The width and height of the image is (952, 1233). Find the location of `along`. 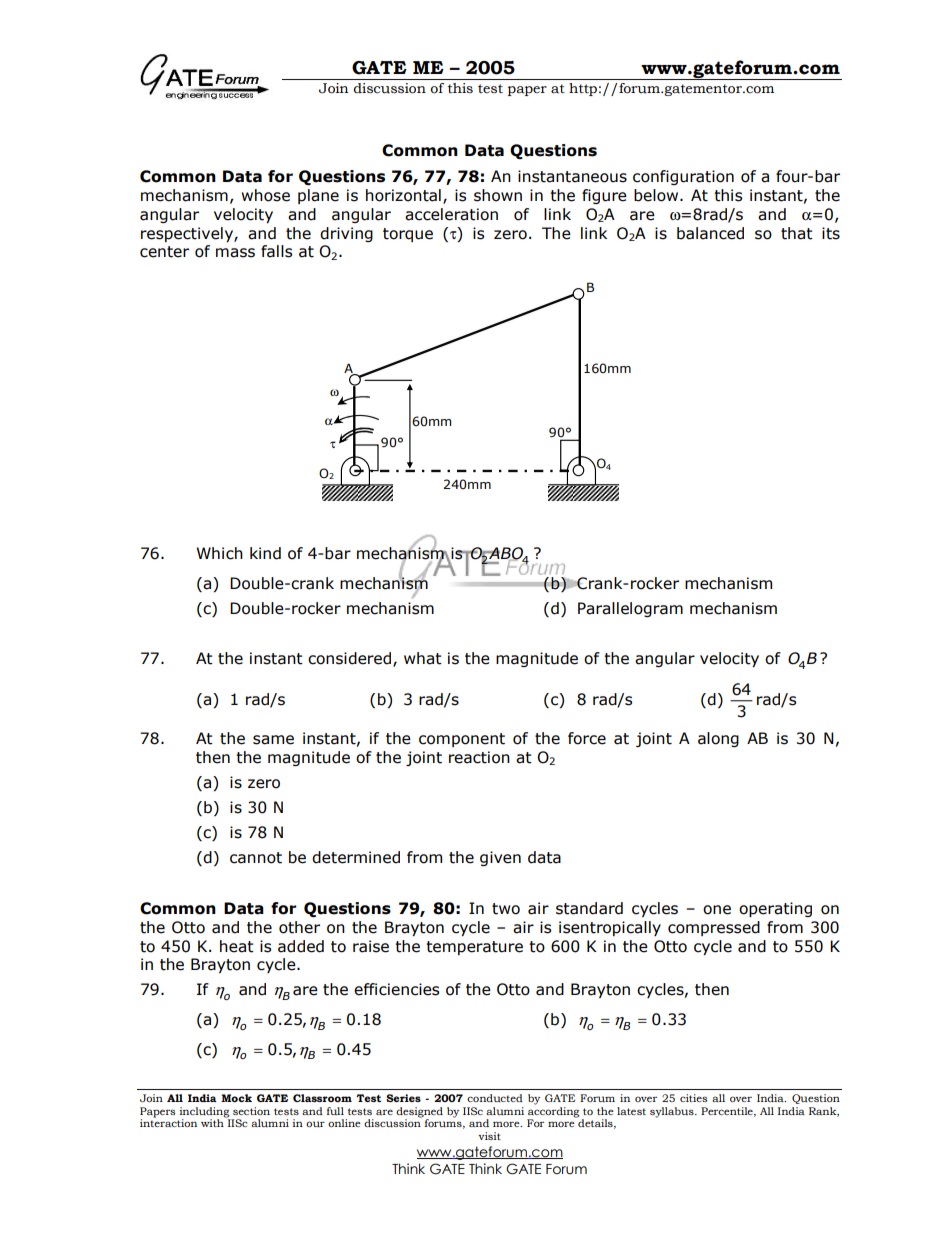

along is located at coordinates (718, 739).
